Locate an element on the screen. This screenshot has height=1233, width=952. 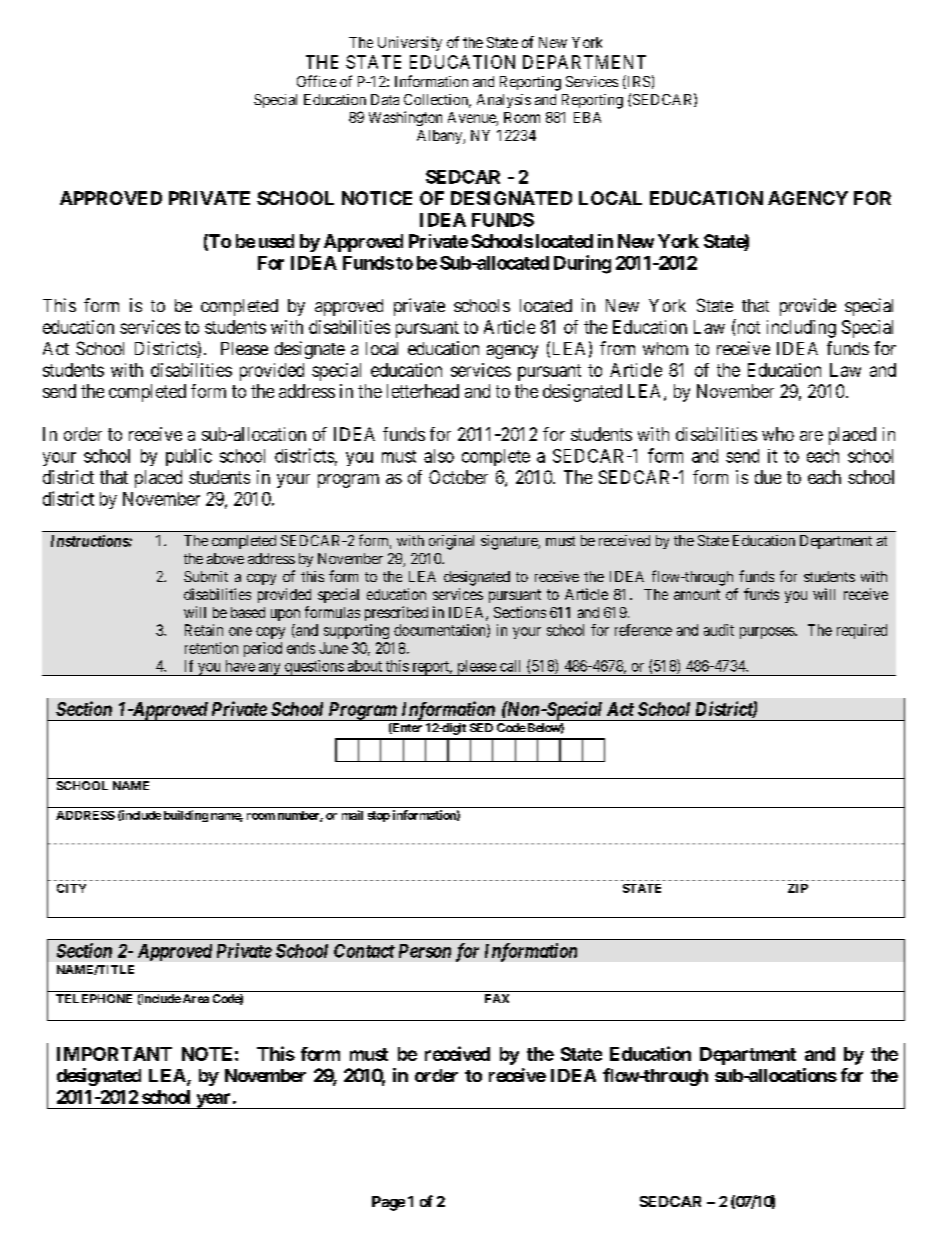
Analysis is located at coordinates (504, 101).
